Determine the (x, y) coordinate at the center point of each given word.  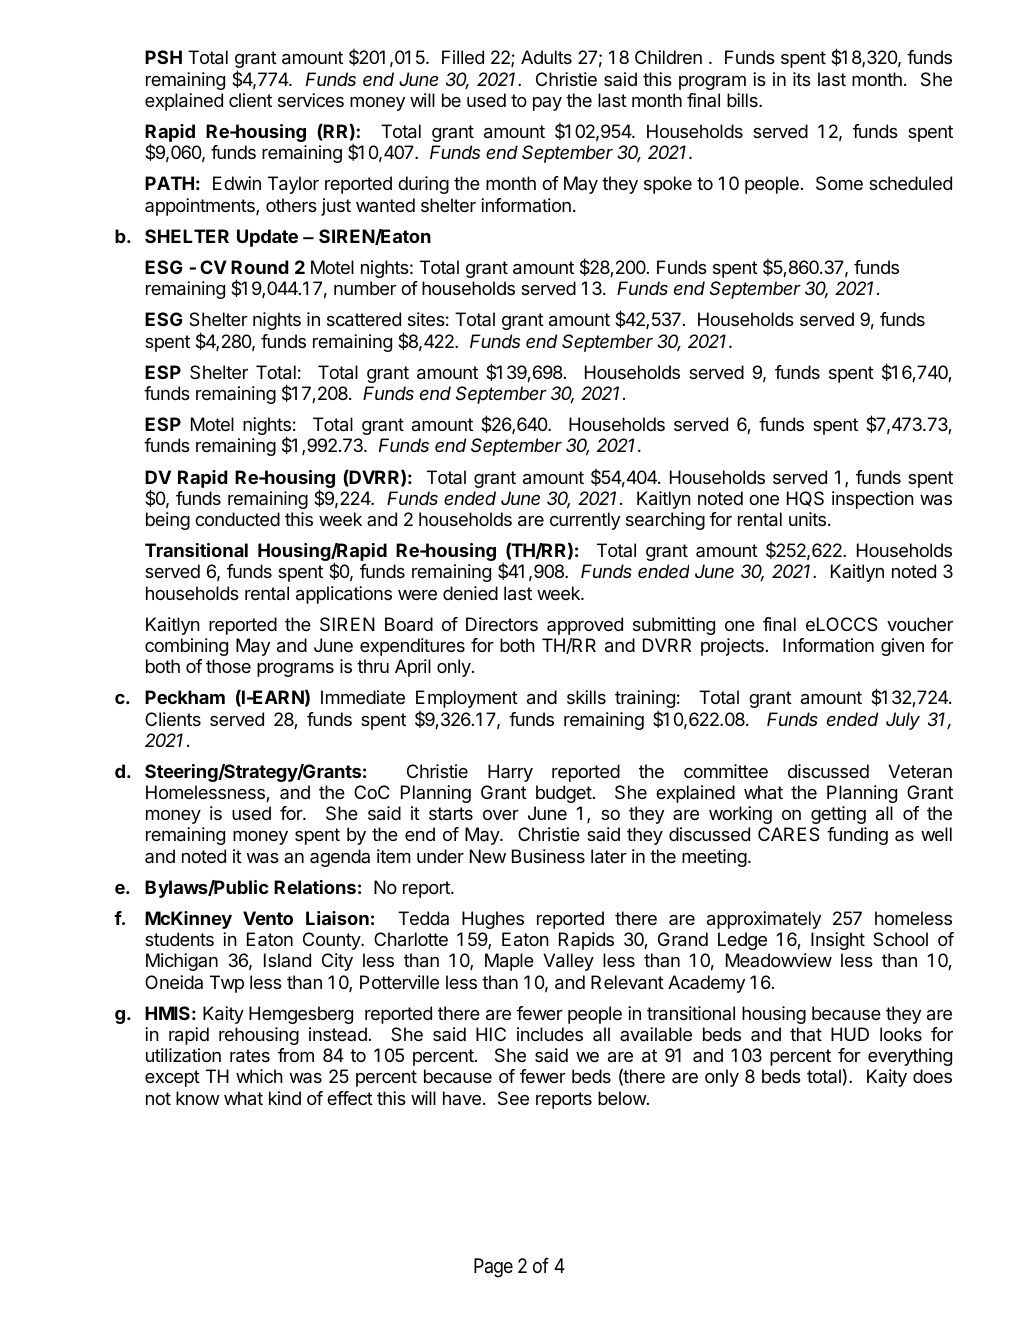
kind (285, 1098)
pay (547, 104)
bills (743, 100)
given (902, 647)
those (228, 666)
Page (493, 1268)
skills (586, 697)
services (311, 100)
